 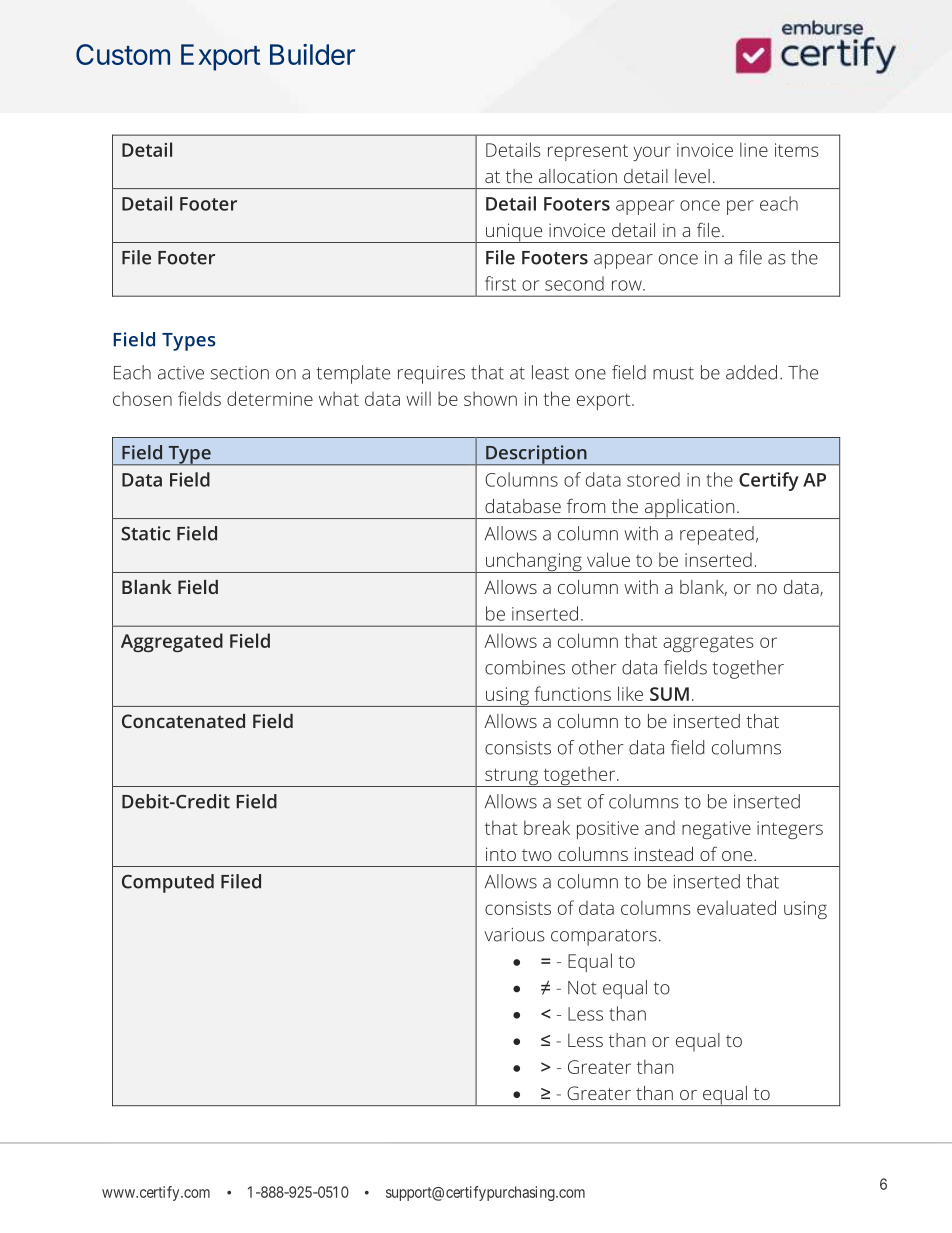 What do you see at coordinates (312, 54) in the screenshot?
I see `Builder` at bounding box center [312, 54].
